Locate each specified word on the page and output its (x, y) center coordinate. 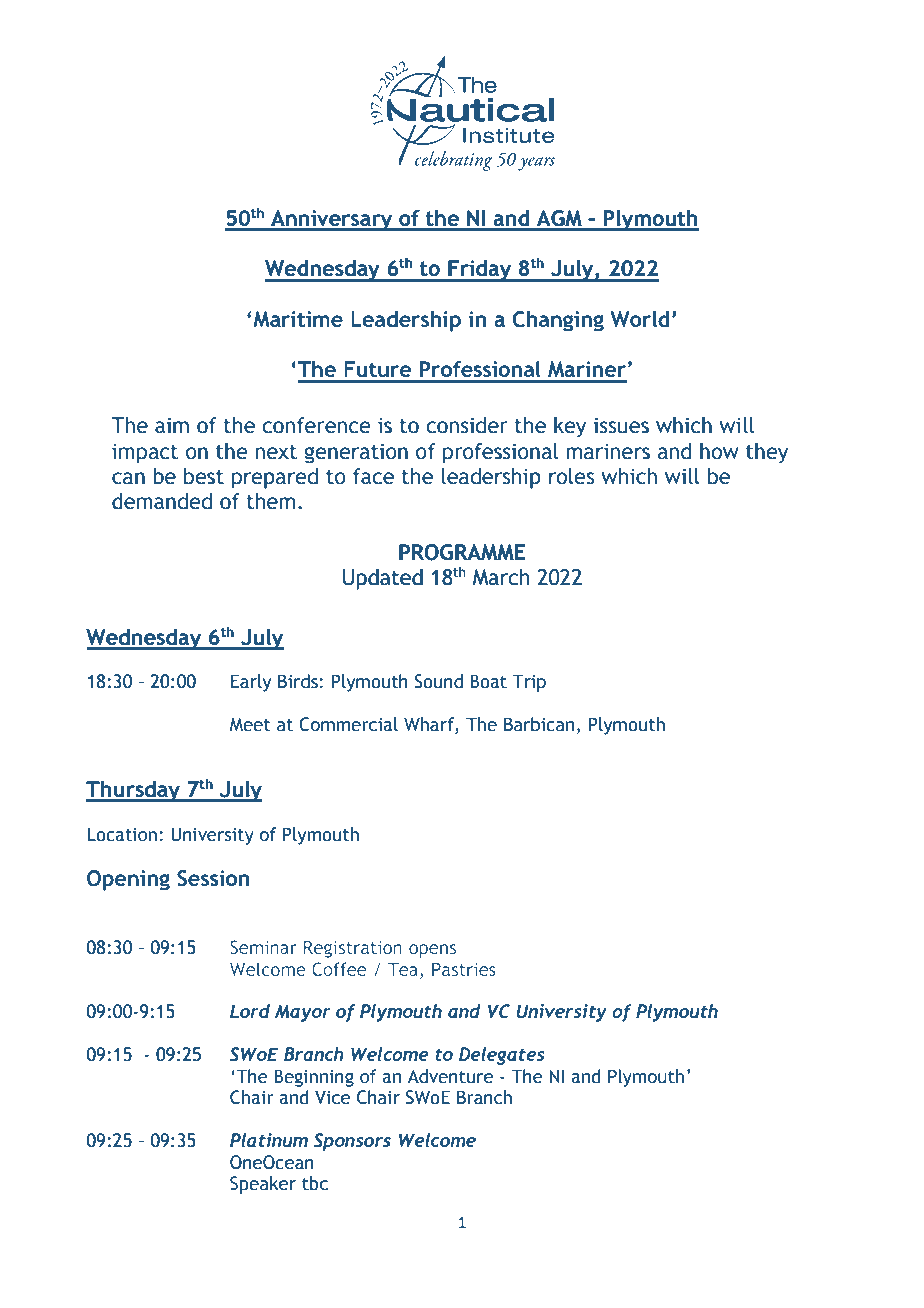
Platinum (269, 1140)
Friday (480, 270)
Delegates (502, 1056)
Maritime (298, 319)
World (639, 319)
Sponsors (352, 1142)
